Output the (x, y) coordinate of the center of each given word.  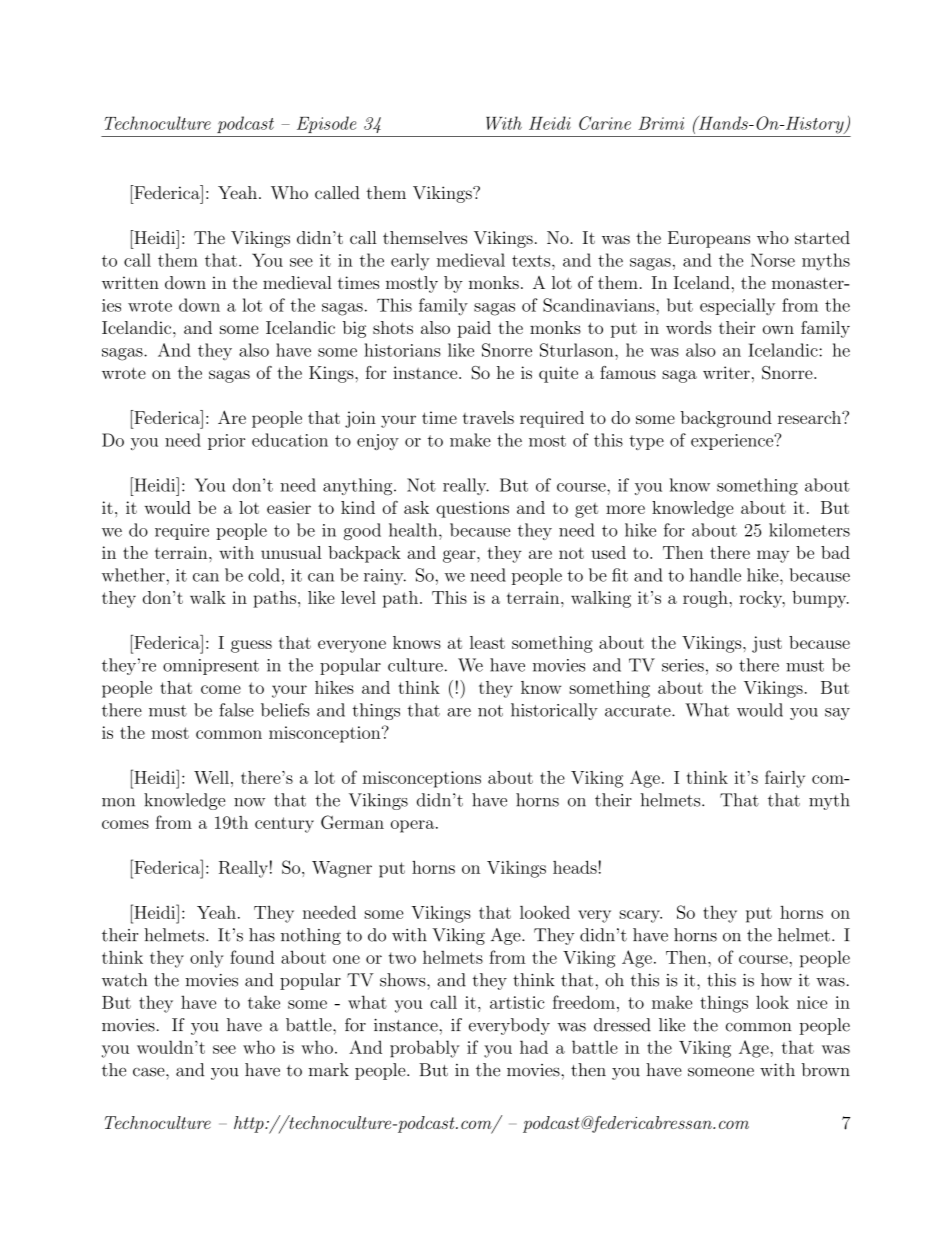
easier (289, 507)
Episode (326, 124)
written (130, 282)
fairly (785, 779)
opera (414, 826)
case (150, 1072)
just (767, 644)
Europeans (709, 239)
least (487, 642)
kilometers (809, 530)
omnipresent (211, 667)
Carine (605, 123)
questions (472, 509)
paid (474, 329)
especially (737, 306)
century (284, 825)
